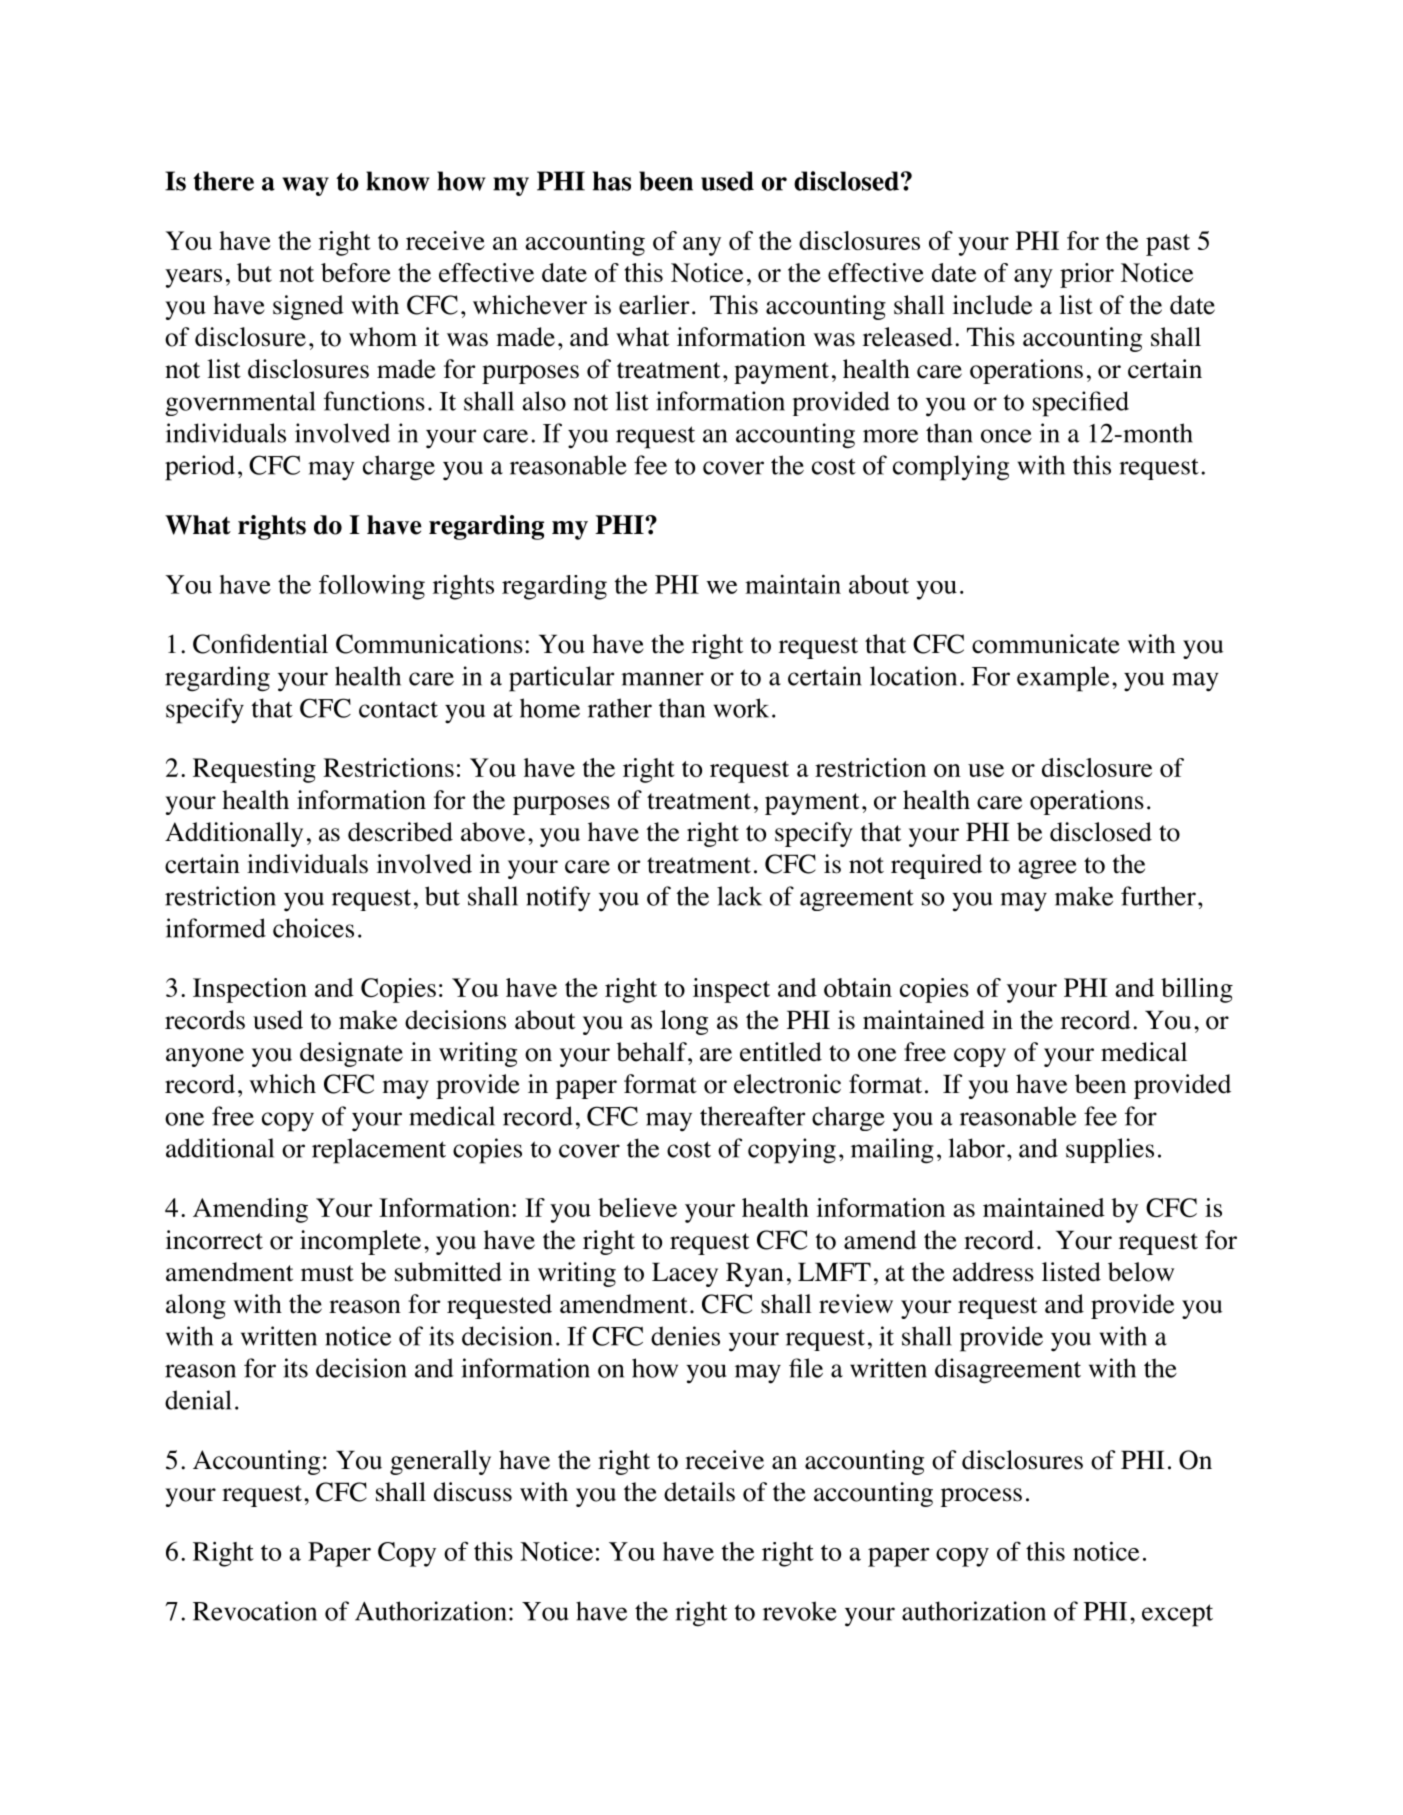  Describe the element at coordinates (1087, 275) in the screenshot. I see `prior` at that location.
